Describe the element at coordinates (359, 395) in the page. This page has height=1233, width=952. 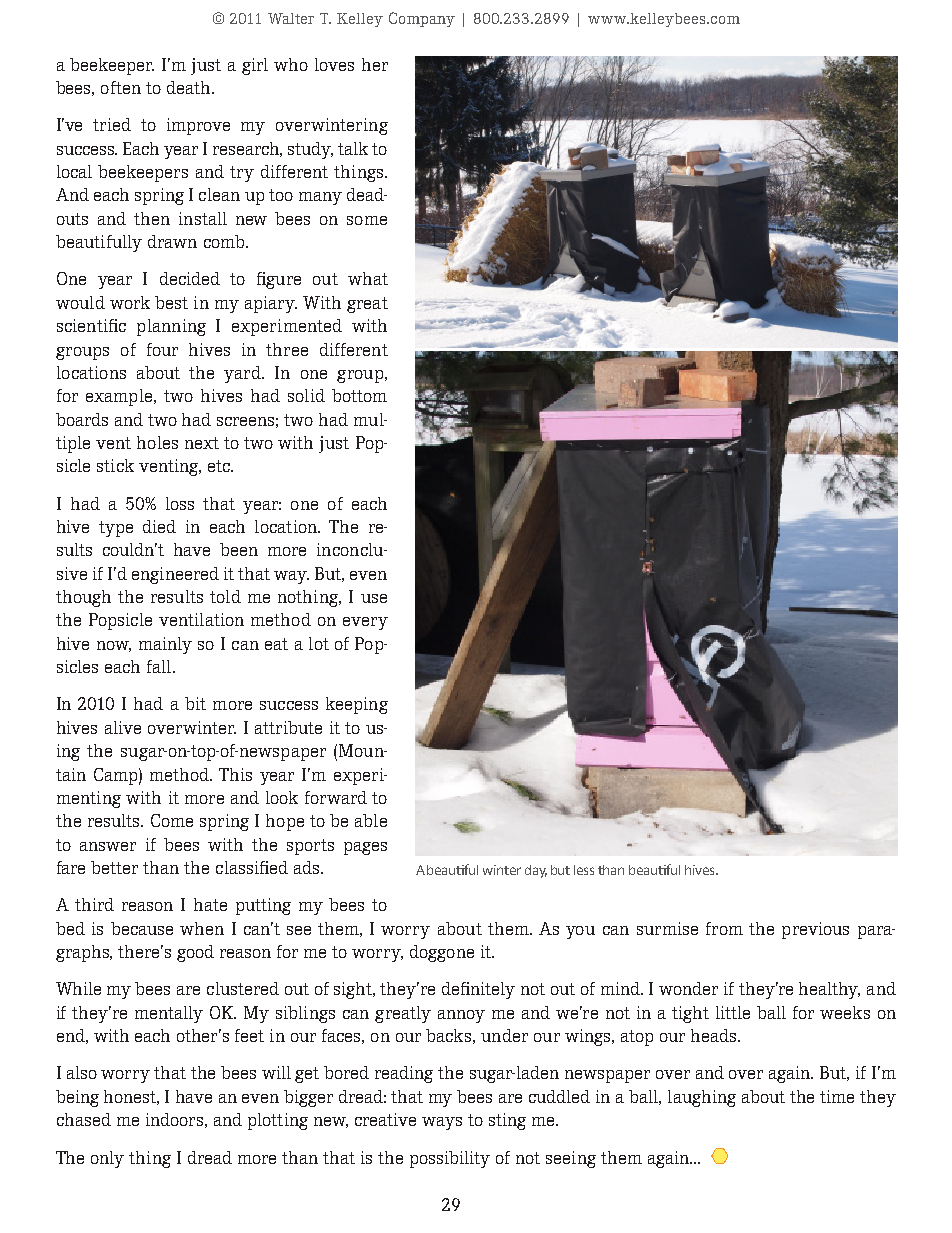
I see `bottom` at that location.
